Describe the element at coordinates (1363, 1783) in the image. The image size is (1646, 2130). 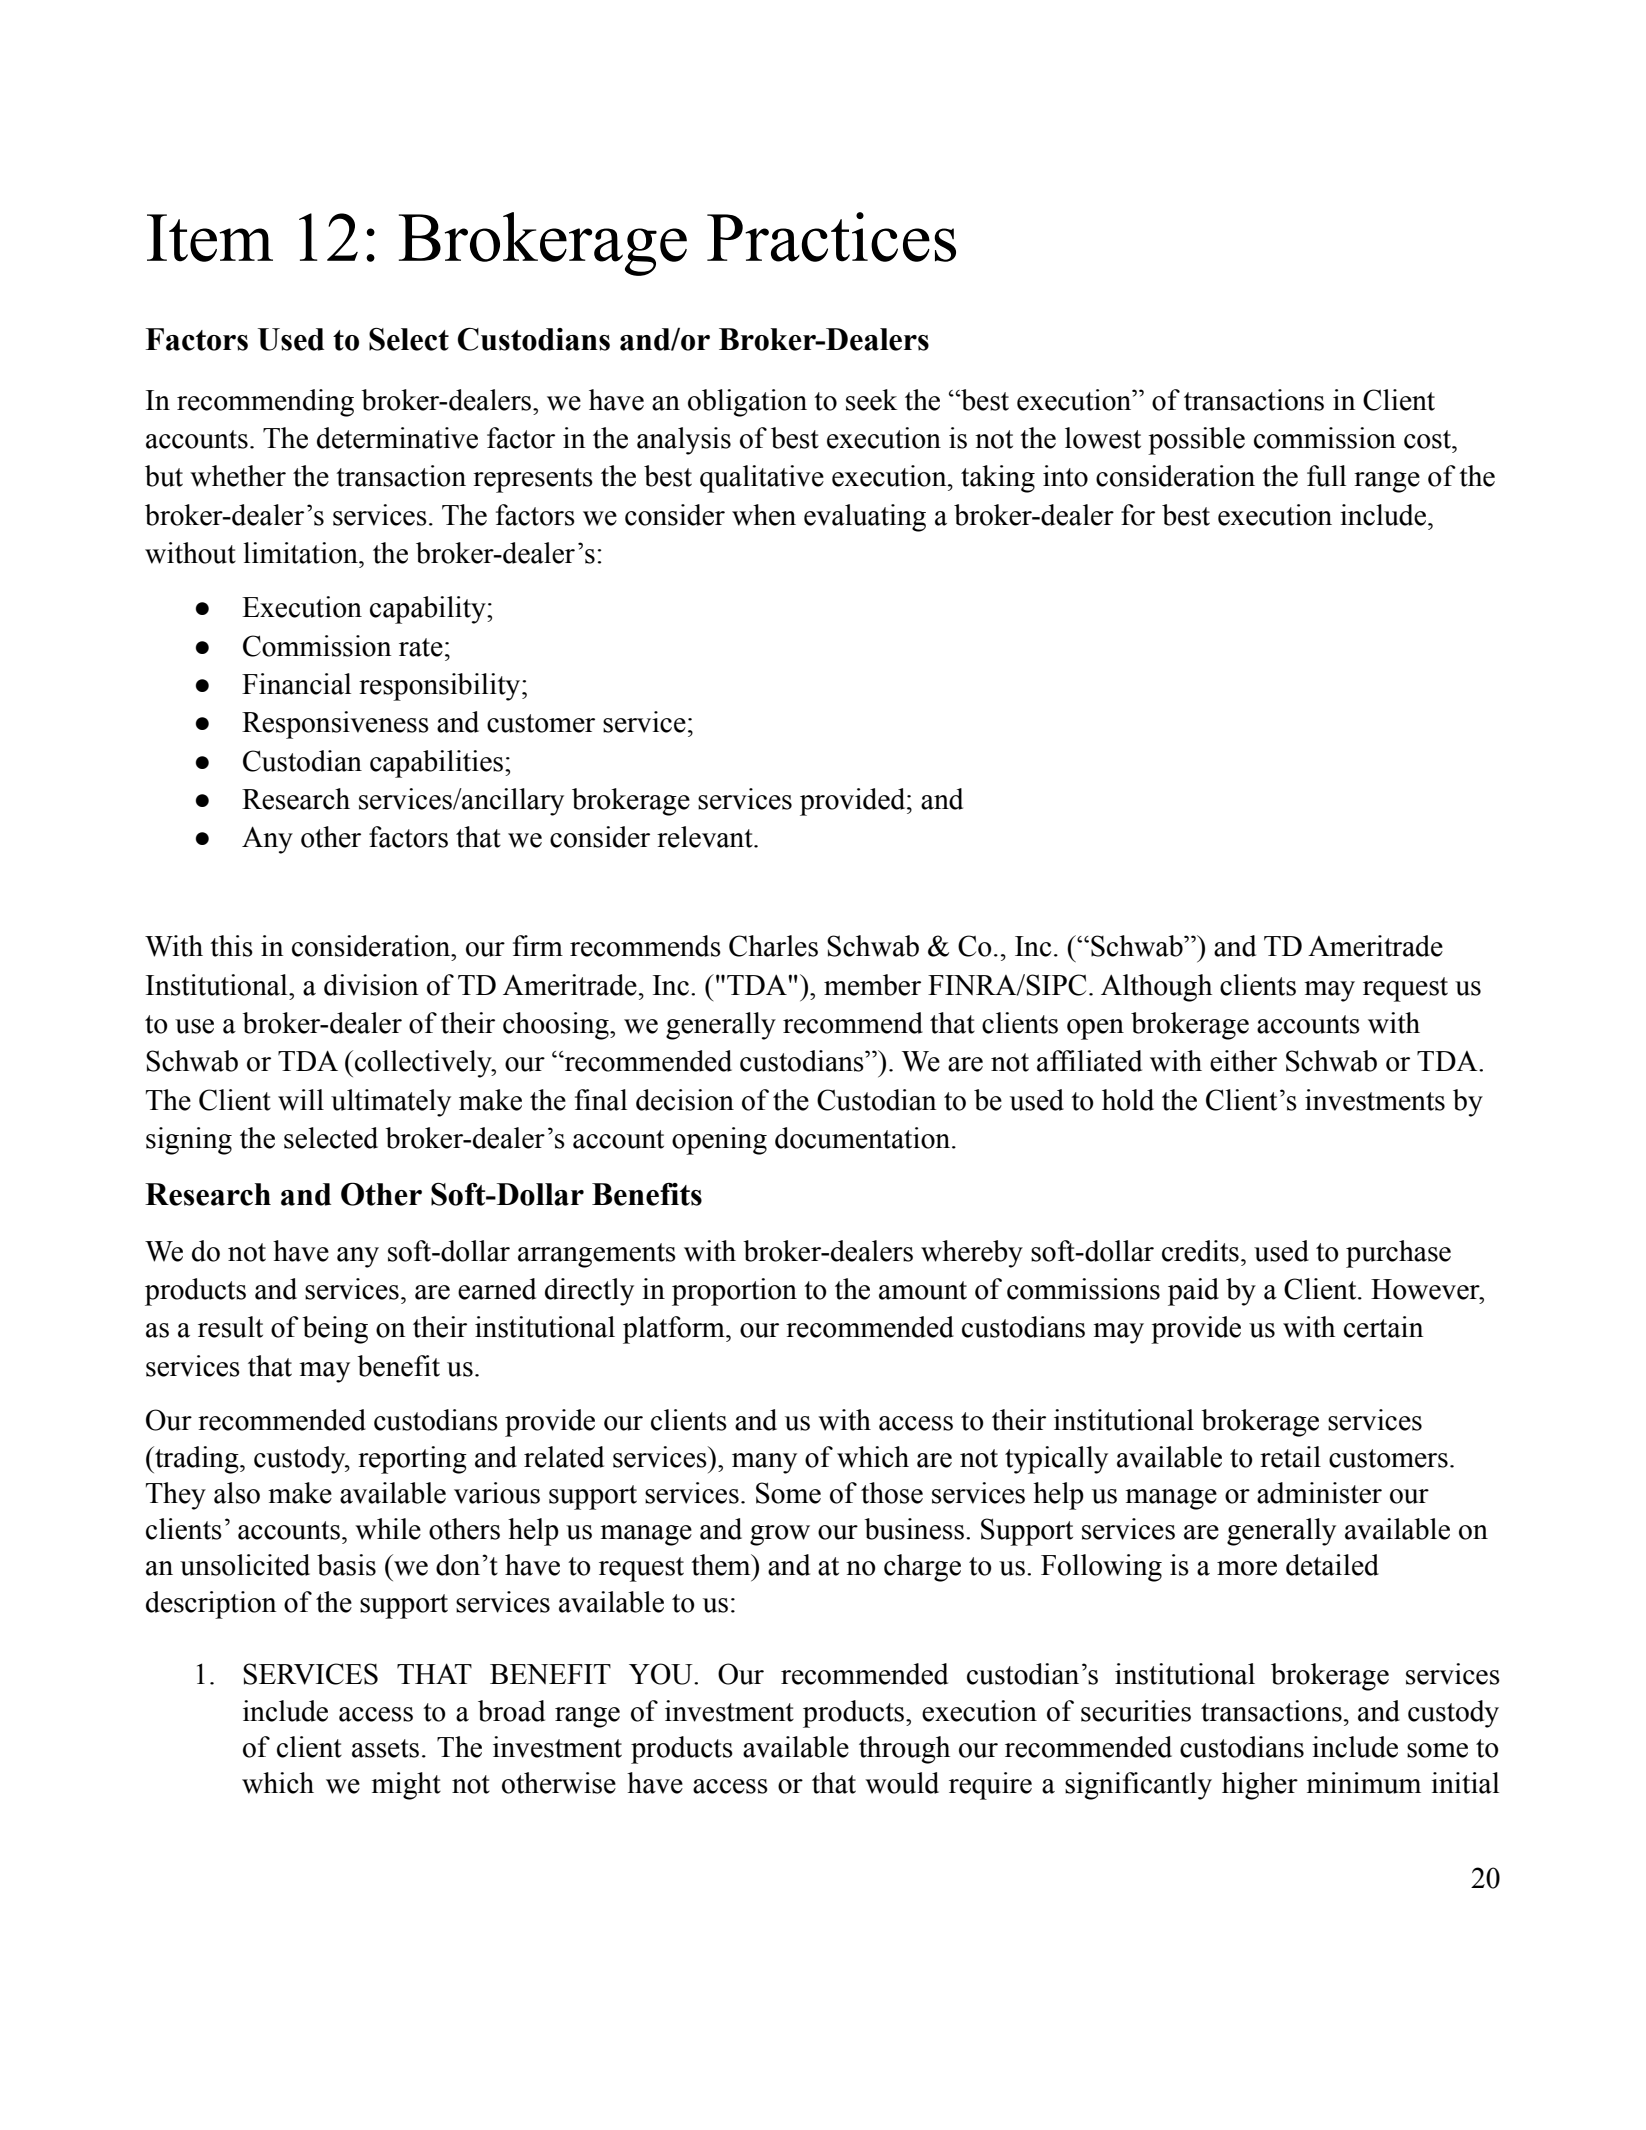
I see `minimum` at that location.
